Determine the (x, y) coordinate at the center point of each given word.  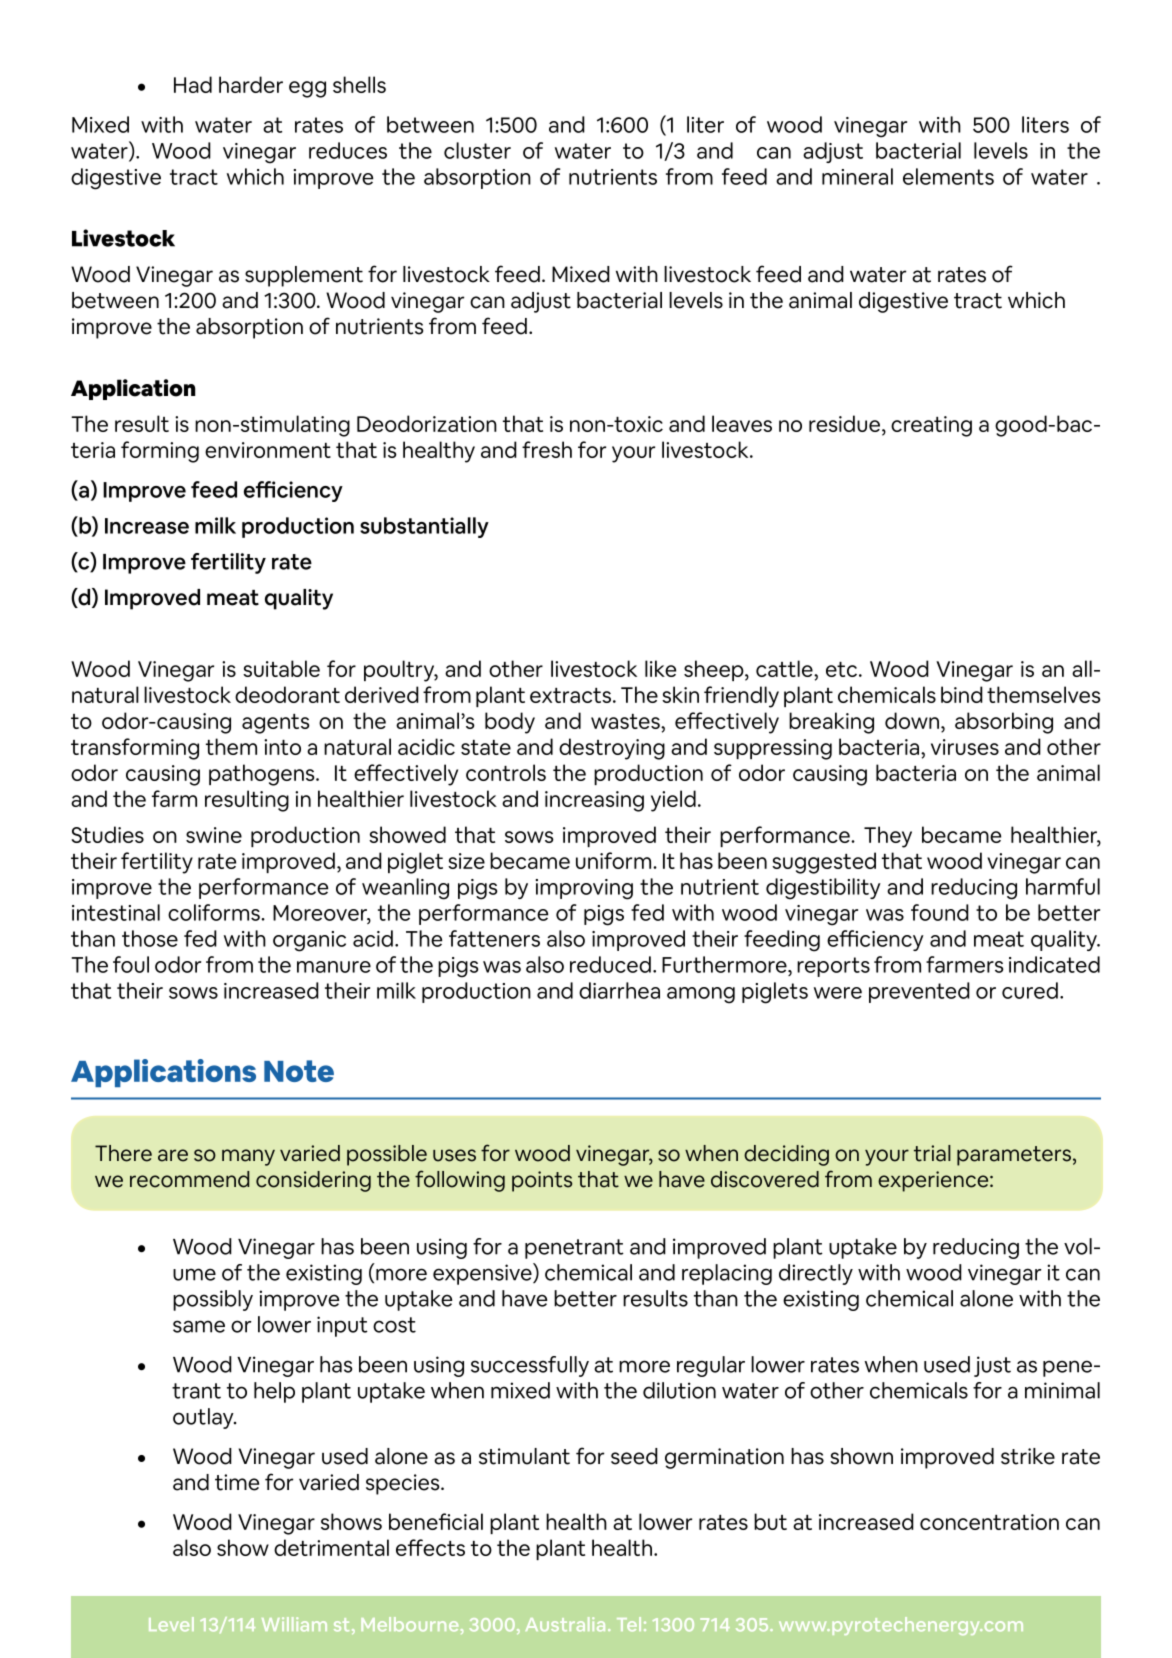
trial (932, 1153)
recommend (189, 1179)
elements (948, 176)
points (542, 1181)
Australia (565, 1624)
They (888, 837)
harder (251, 84)
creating (931, 426)
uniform (615, 860)
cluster (477, 150)
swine (214, 835)
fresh (547, 449)
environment (268, 450)
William (294, 1624)
